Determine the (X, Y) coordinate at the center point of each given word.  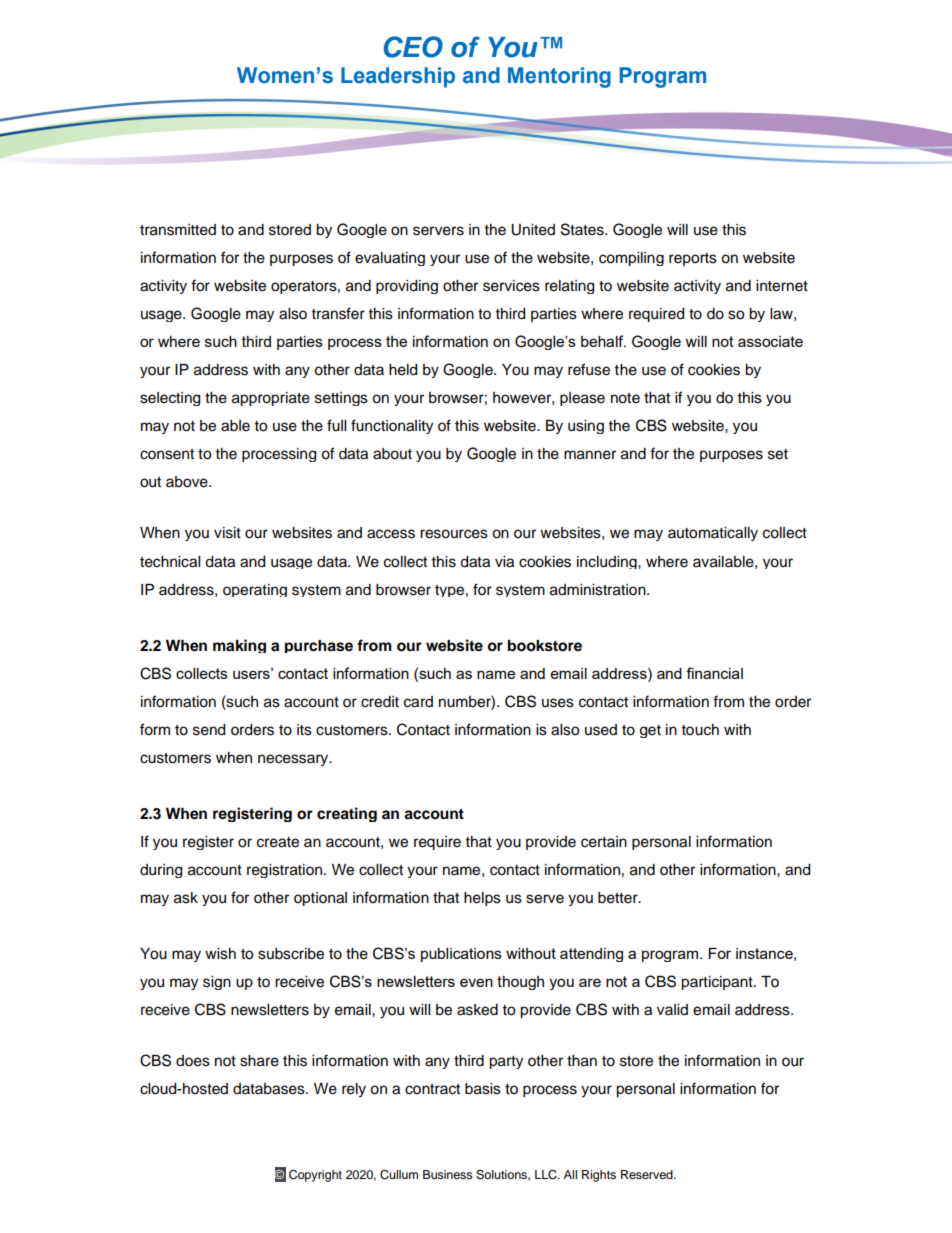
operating (255, 590)
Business (448, 1174)
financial (714, 673)
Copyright (315, 1175)
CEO (413, 47)
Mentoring (559, 77)
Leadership (398, 77)
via (504, 562)
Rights (599, 1176)
